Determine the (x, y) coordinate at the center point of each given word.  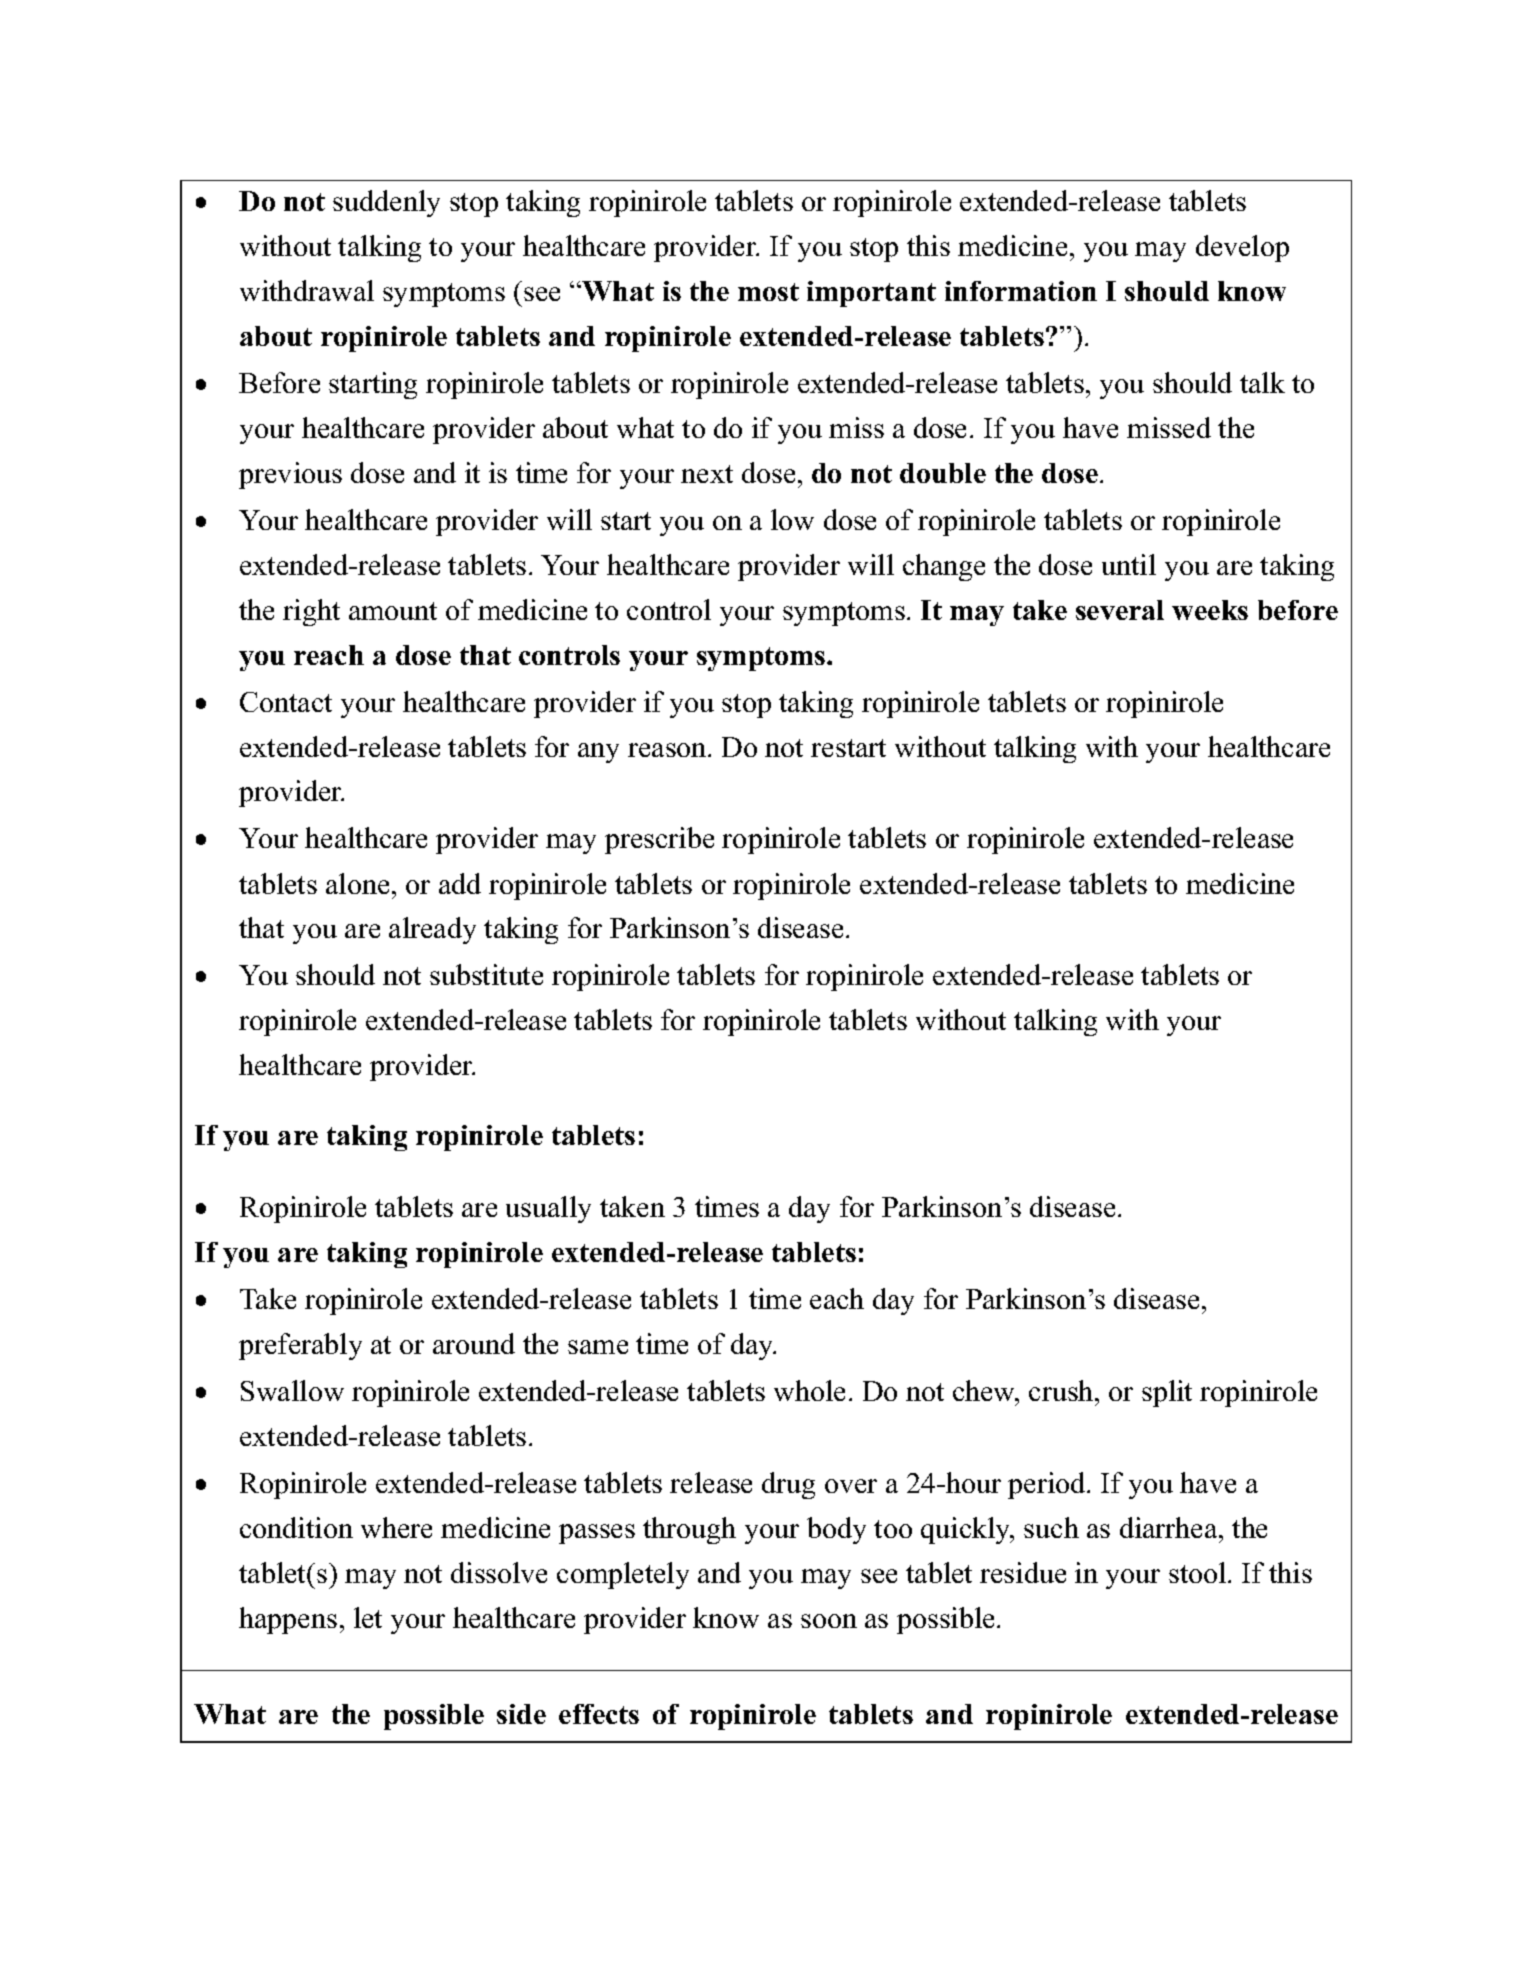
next (707, 474)
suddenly (386, 203)
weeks (1210, 610)
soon (829, 1621)
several (1120, 610)
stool (1199, 1572)
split (1167, 1393)
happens (288, 1620)
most (768, 292)
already (432, 930)
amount (393, 611)
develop (1242, 248)
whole (809, 1390)
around (474, 1343)
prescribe (659, 840)
